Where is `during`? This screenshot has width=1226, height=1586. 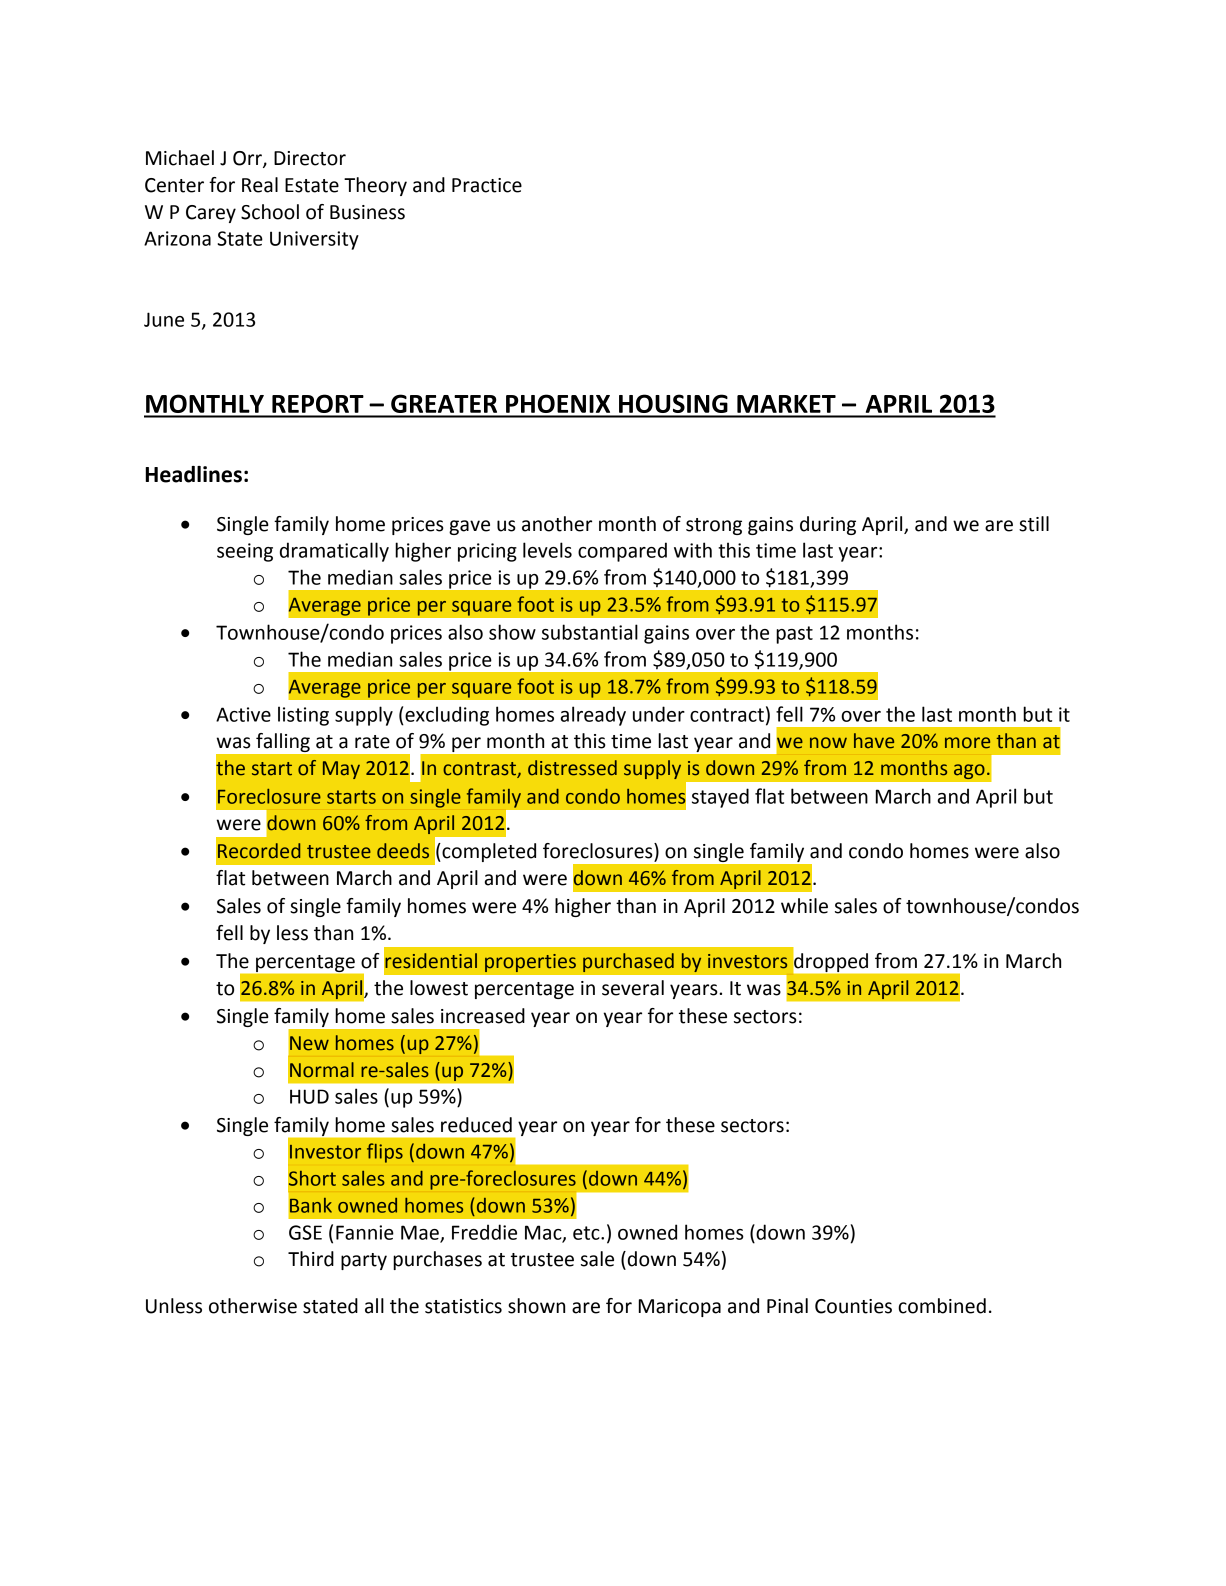 during is located at coordinates (828, 525).
